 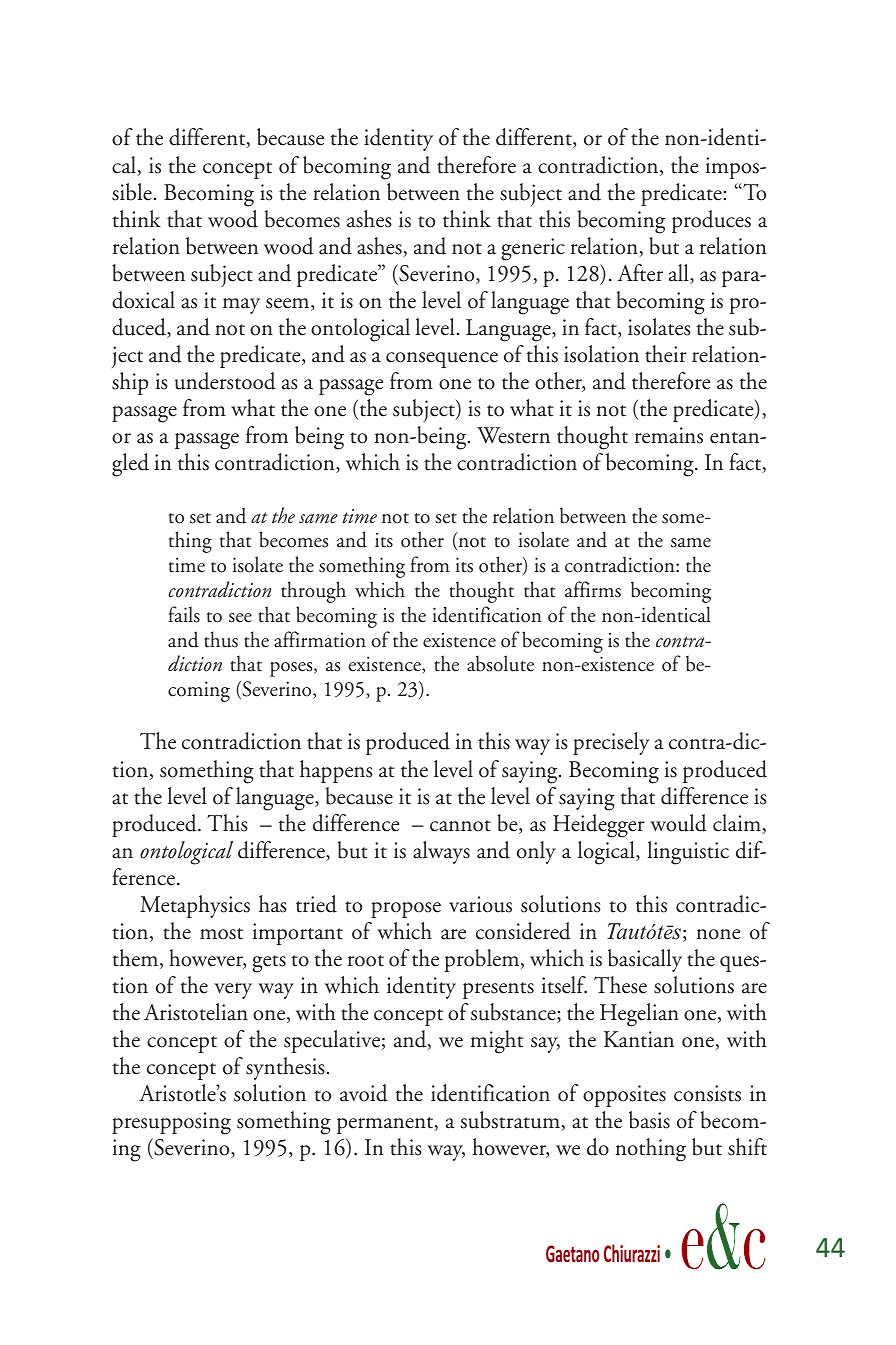 What do you see at coordinates (460, 826) in the screenshot?
I see `cannot` at bounding box center [460, 826].
